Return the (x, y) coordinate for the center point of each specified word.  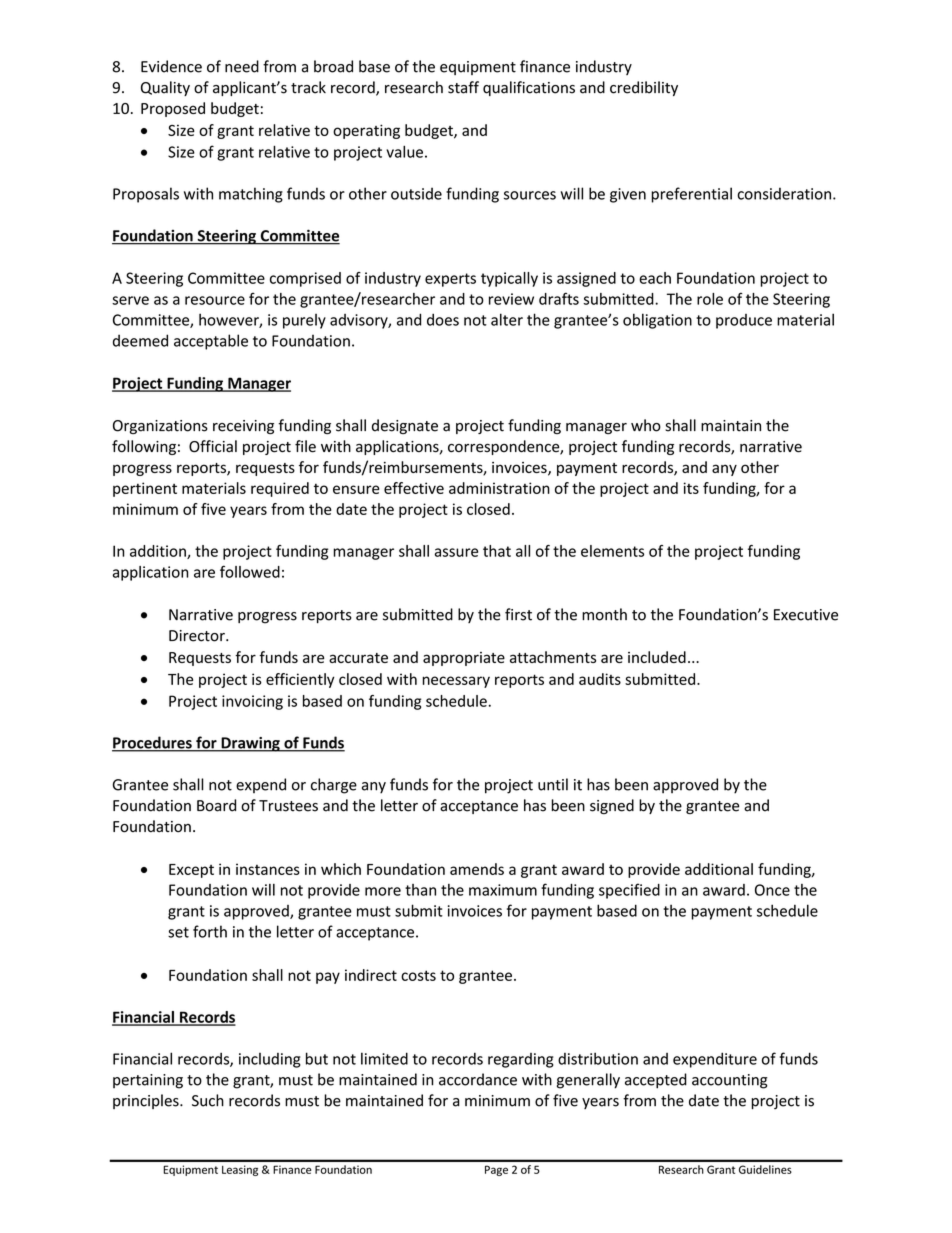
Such (208, 1100)
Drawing (250, 744)
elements (612, 551)
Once (772, 890)
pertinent (145, 489)
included (657, 657)
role (710, 299)
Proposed (173, 109)
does (443, 319)
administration (499, 488)
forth (210, 931)
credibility (644, 88)
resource (215, 300)
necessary (456, 682)
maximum (503, 890)
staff (463, 87)
